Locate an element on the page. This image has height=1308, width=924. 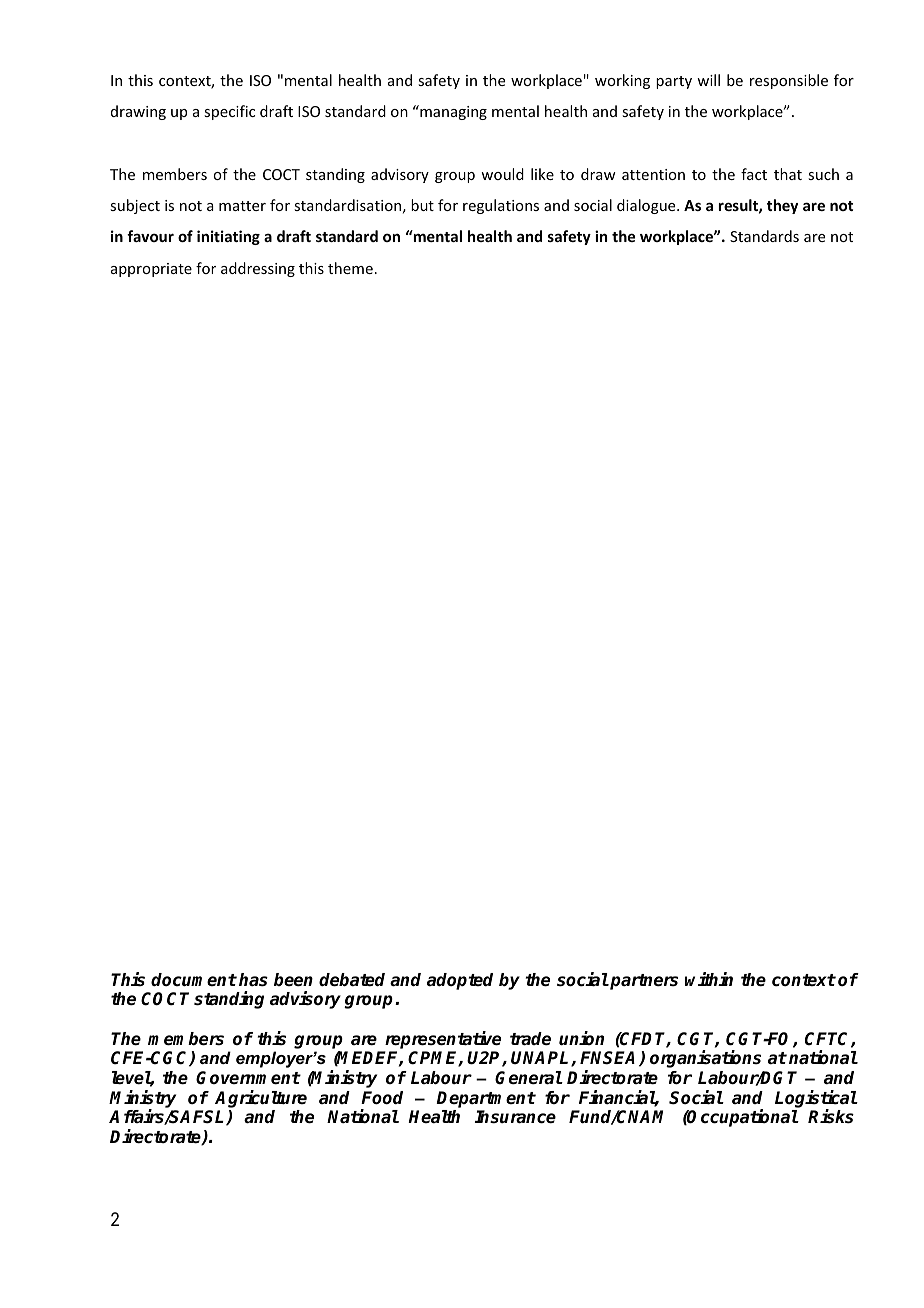
managing is located at coordinates (452, 112).
